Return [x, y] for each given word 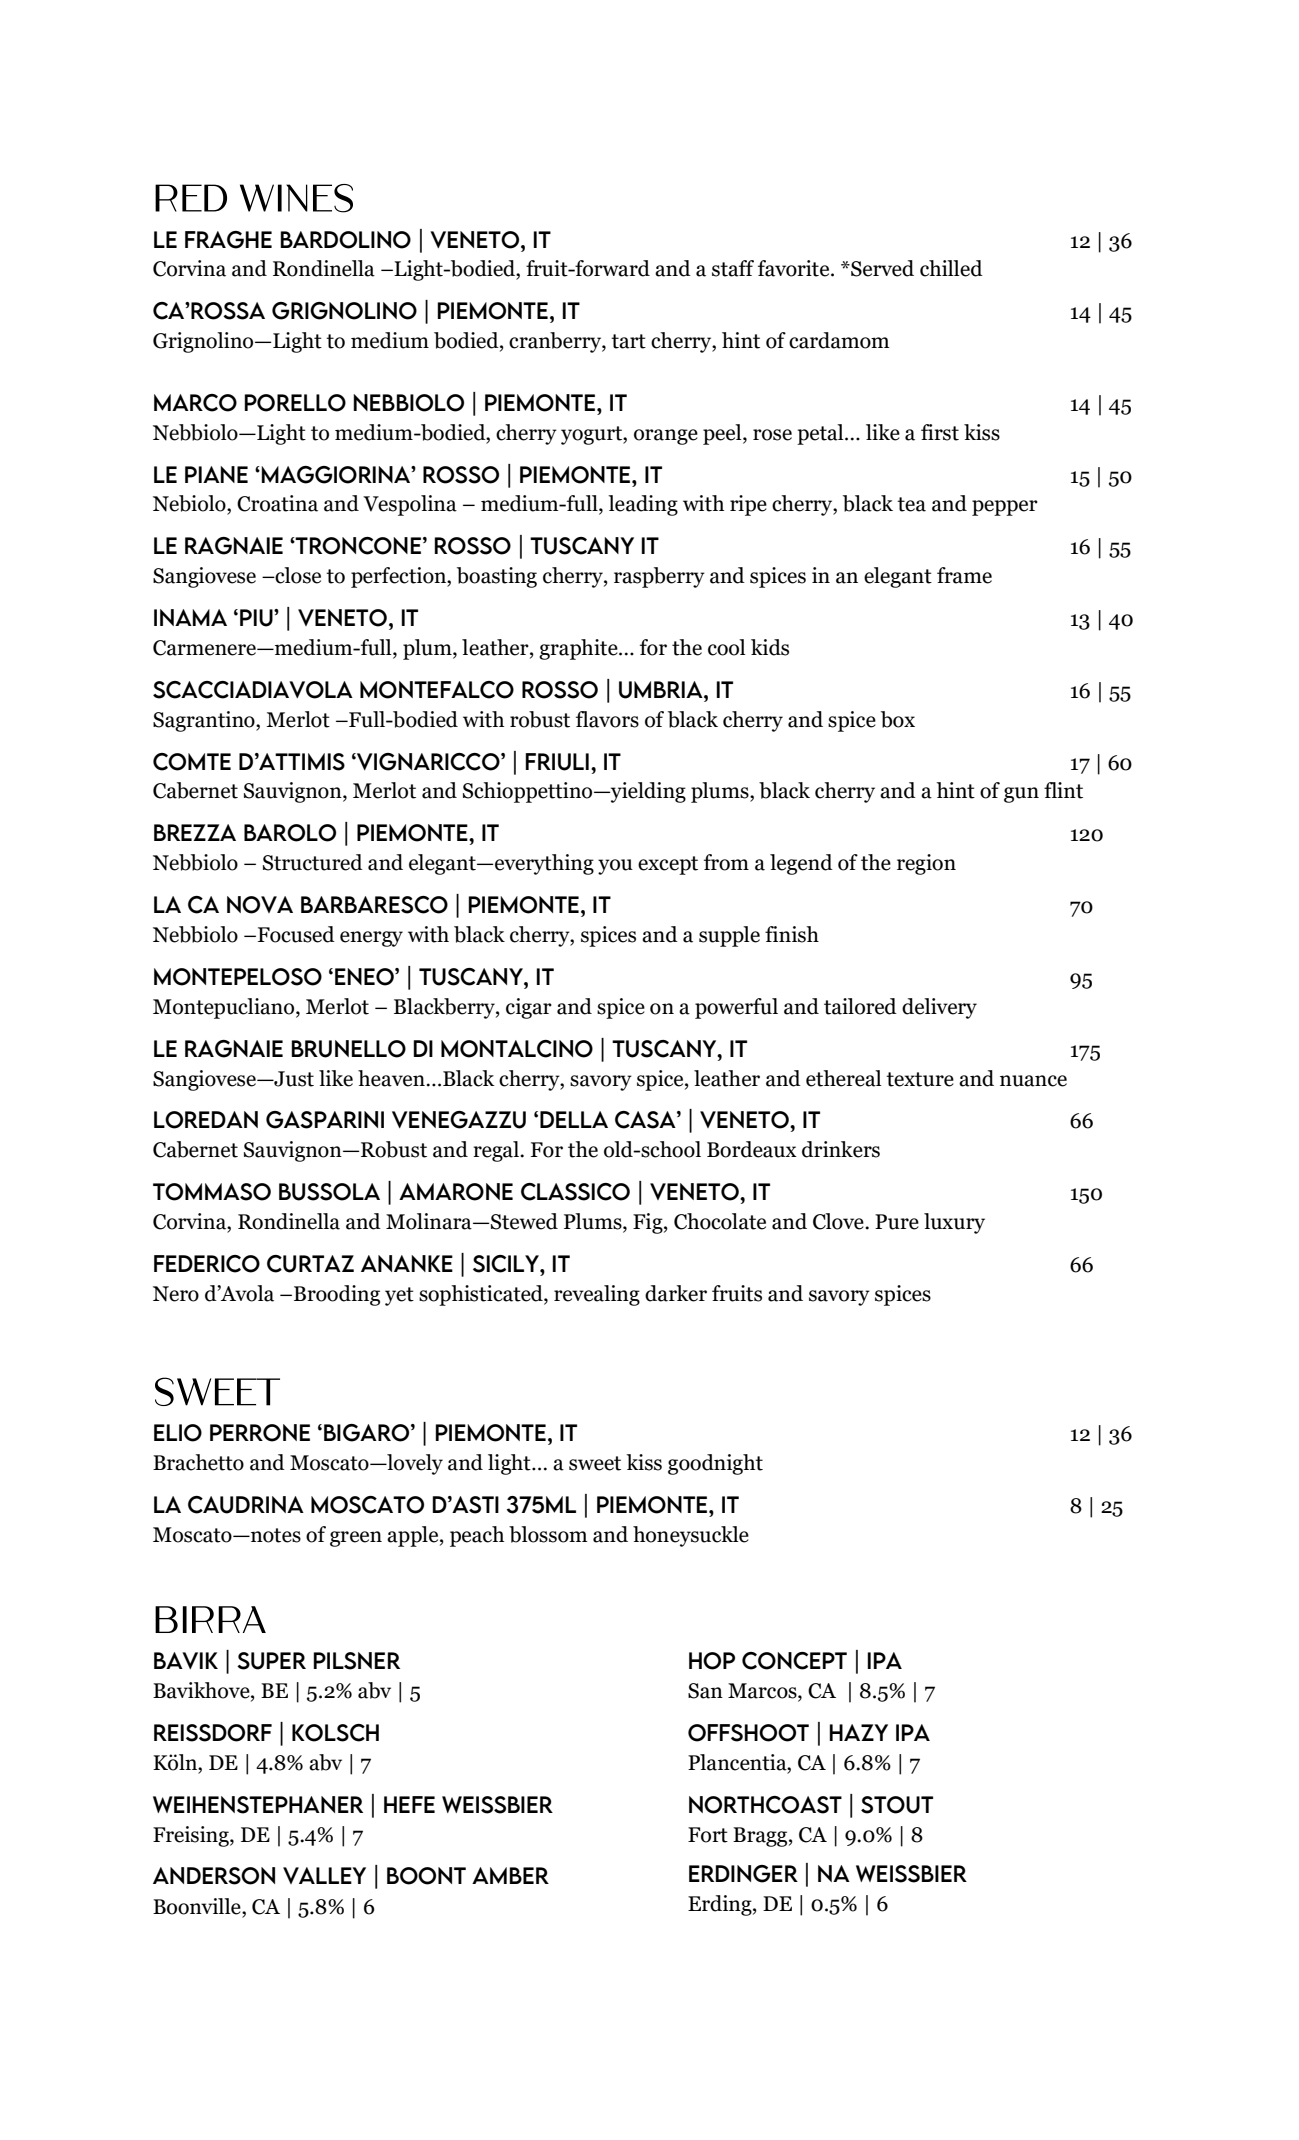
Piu [257, 618]
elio [178, 1433]
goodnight [715, 1464]
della [574, 1119]
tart [628, 341]
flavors [607, 719]
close [297, 575]
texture [920, 1079]
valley [324, 1875]
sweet [595, 1463]
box [898, 719]
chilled [951, 268]
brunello [348, 1049]
